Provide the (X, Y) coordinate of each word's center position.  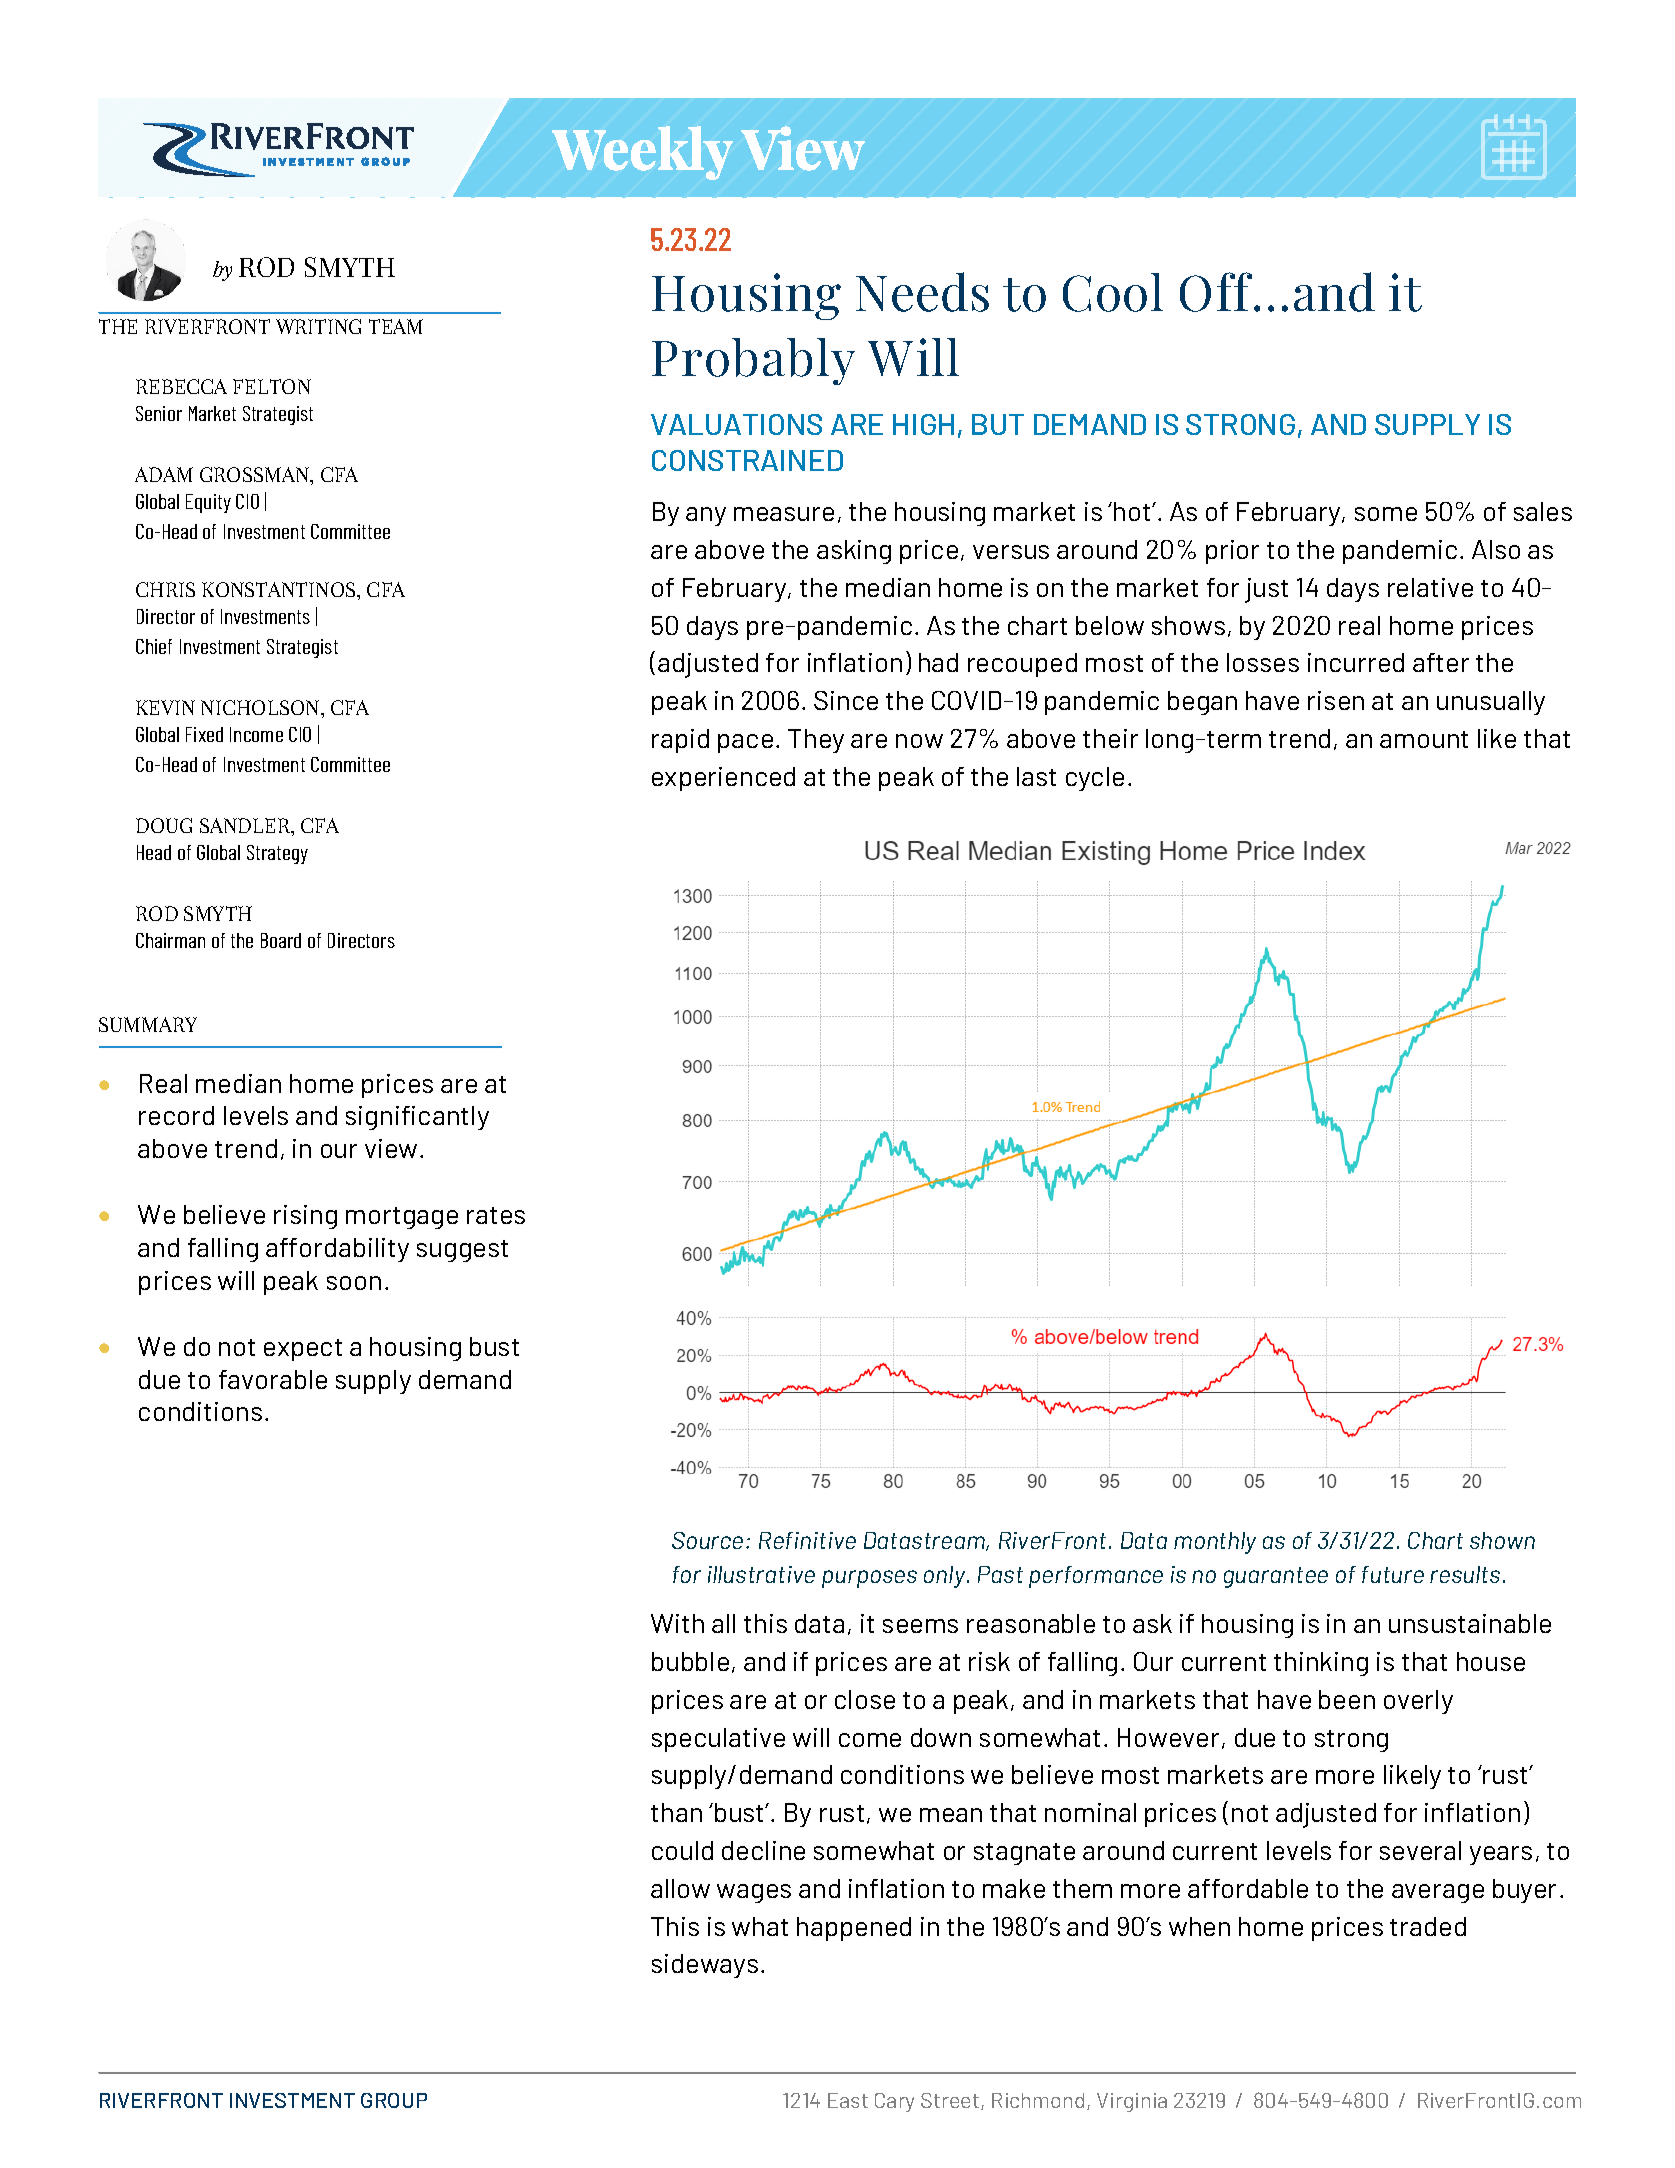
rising (305, 1217)
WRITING (318, 326)
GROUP (394, 2100)
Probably (753, 361)
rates (496, 1215)
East (848, 2100)
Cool (1113, 292)
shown (1502, 1540)
